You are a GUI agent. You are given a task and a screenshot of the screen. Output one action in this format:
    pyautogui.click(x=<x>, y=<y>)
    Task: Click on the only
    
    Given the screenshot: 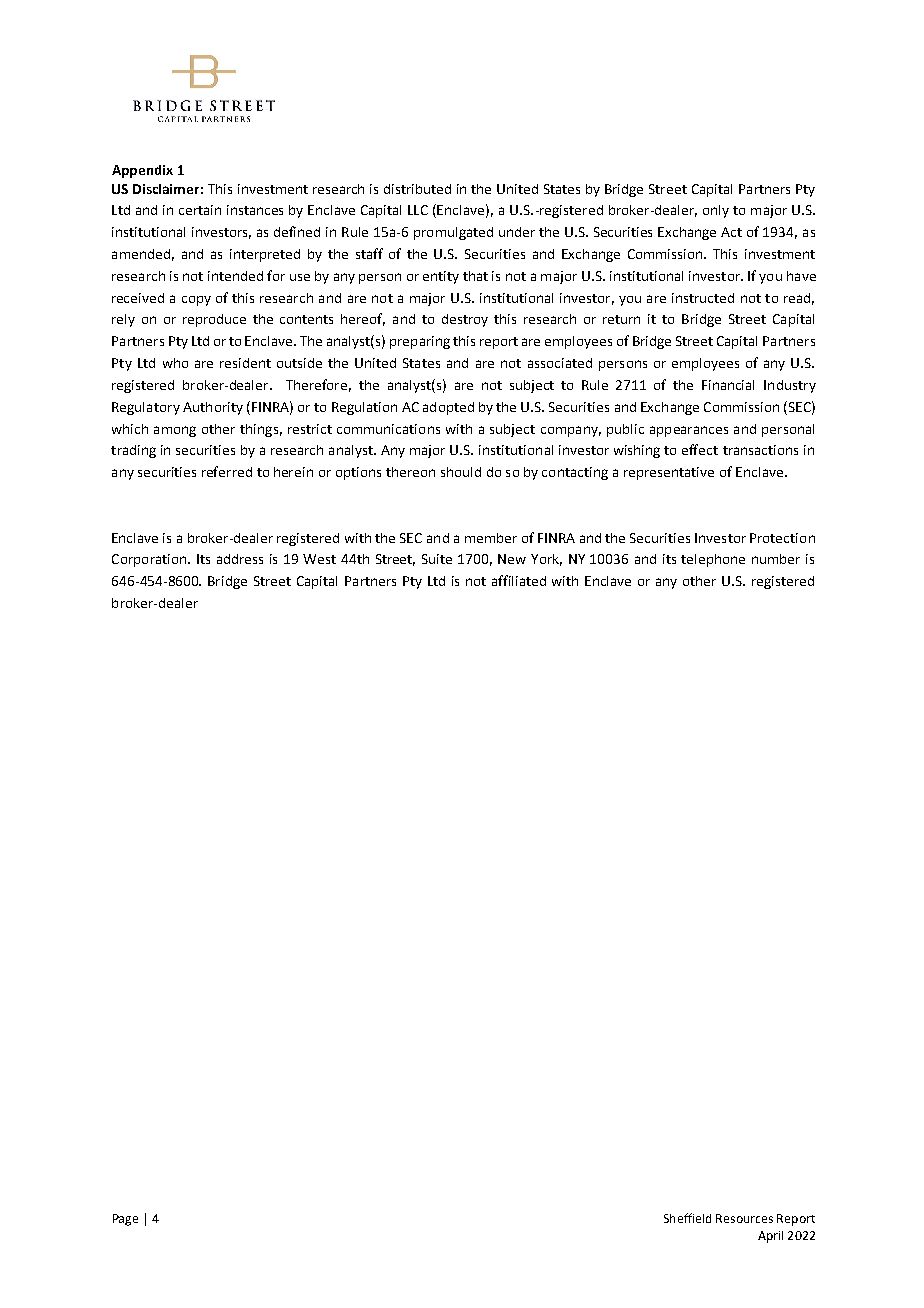 What is the action you would take?
    pyautogui.click(x=716, y=211)
